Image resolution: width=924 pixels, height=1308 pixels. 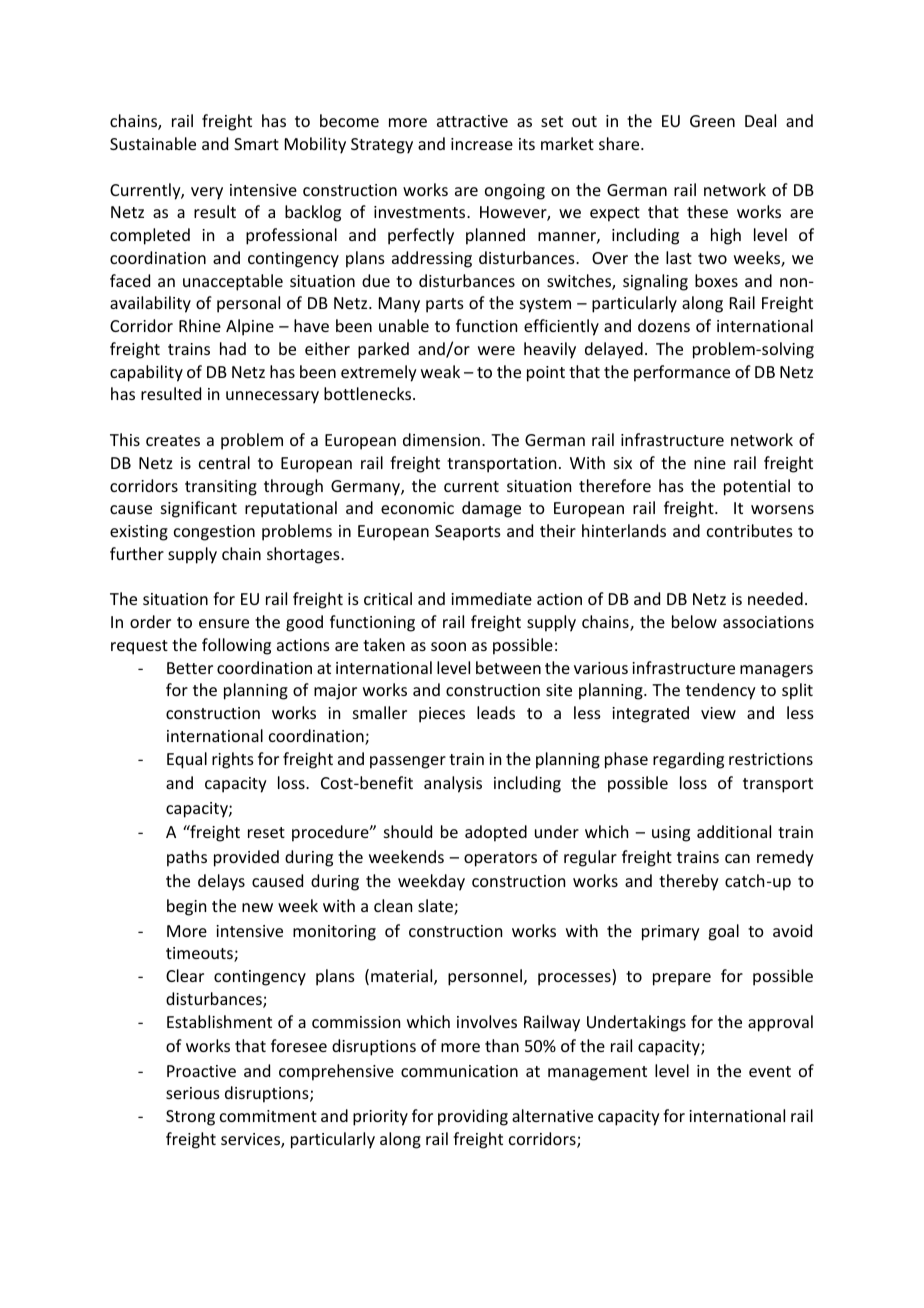 What do you see at coordinates (453, 784) in the document?
I see `analysis` at bounding box center [453, 784].
